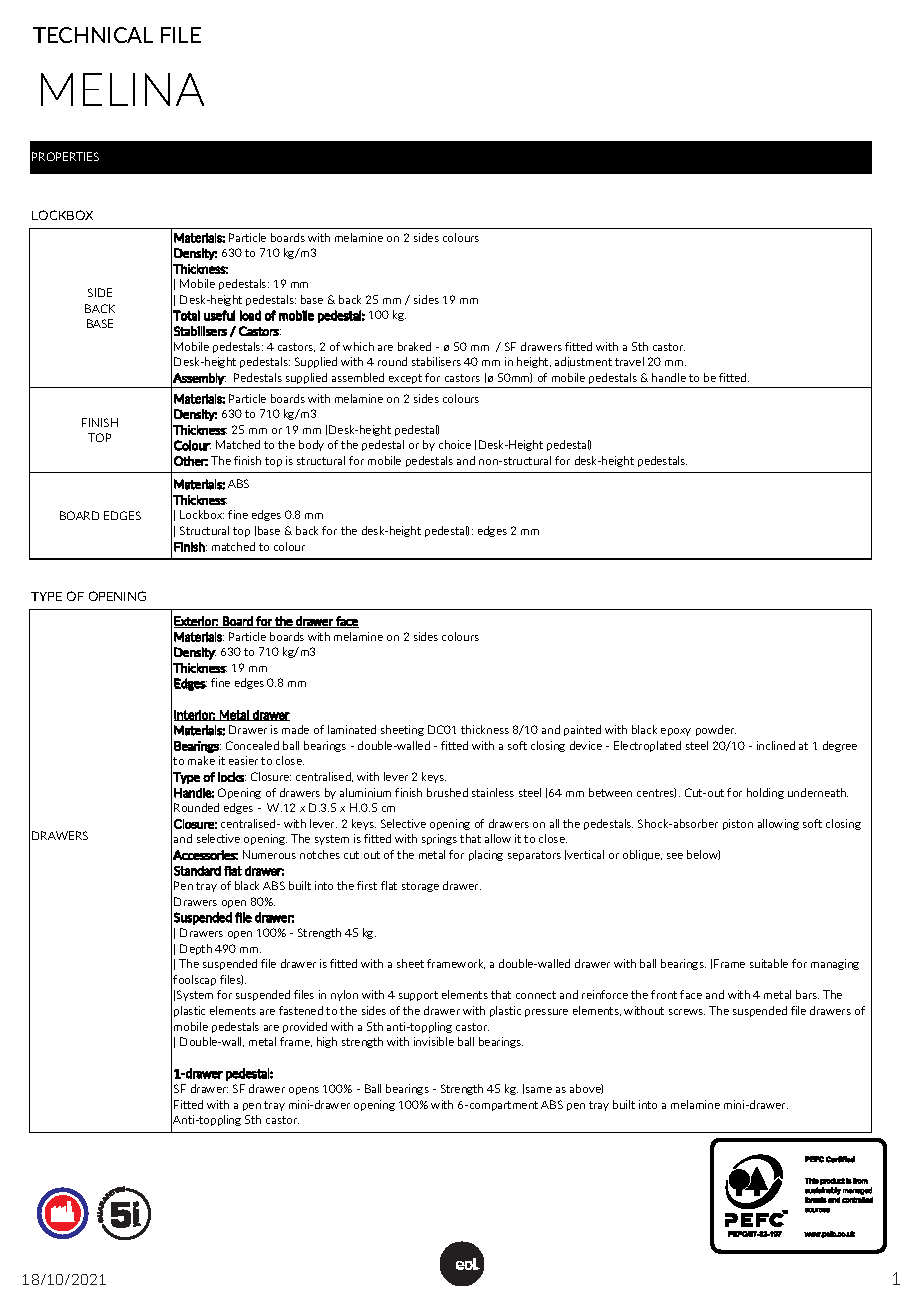 This image has height=1308, width=924. Describe the element at coordinates (716, 730) in the image. I see `powder` at that location.
